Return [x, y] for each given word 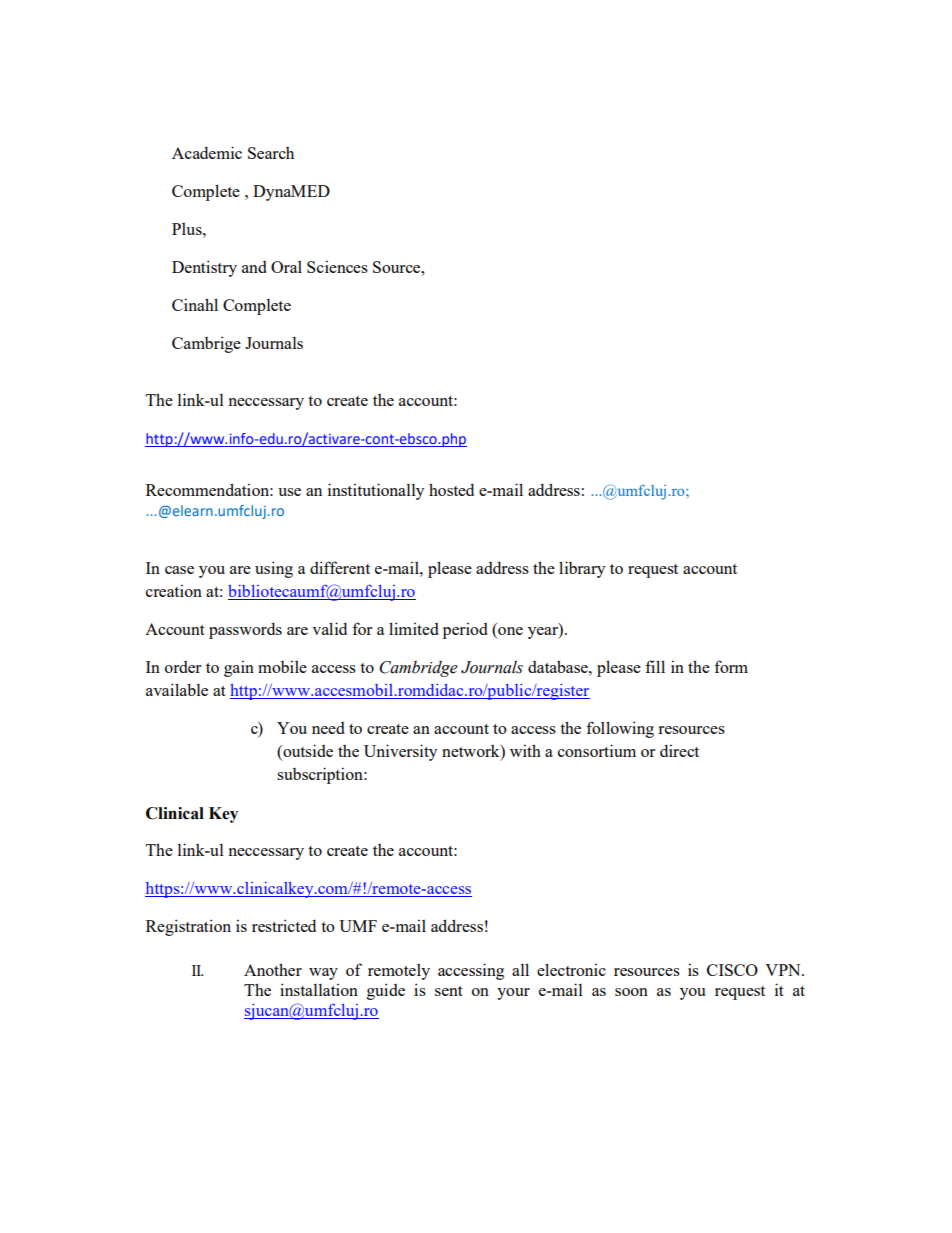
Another [273, 969]
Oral [286, 267]
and [254, 267]
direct [679, 750]
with [525, 750]
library [582, 569]
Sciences [337, 266]
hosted [451, 489]
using [274, 569]
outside [307, 752]
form [731, 666]
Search [271, 153]
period [465, 630]
